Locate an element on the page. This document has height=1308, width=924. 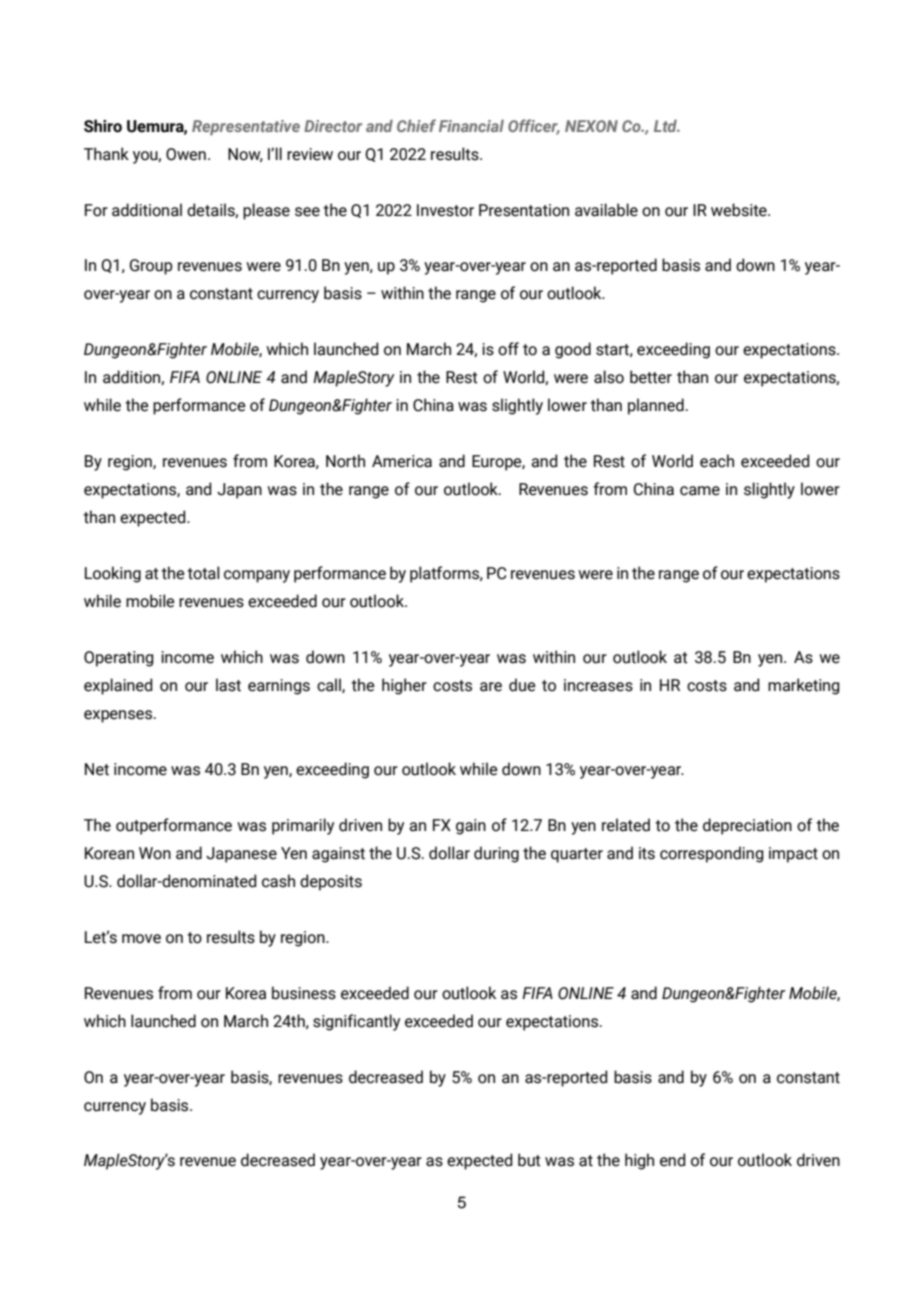
but is located at coordinates (529, 1160).
